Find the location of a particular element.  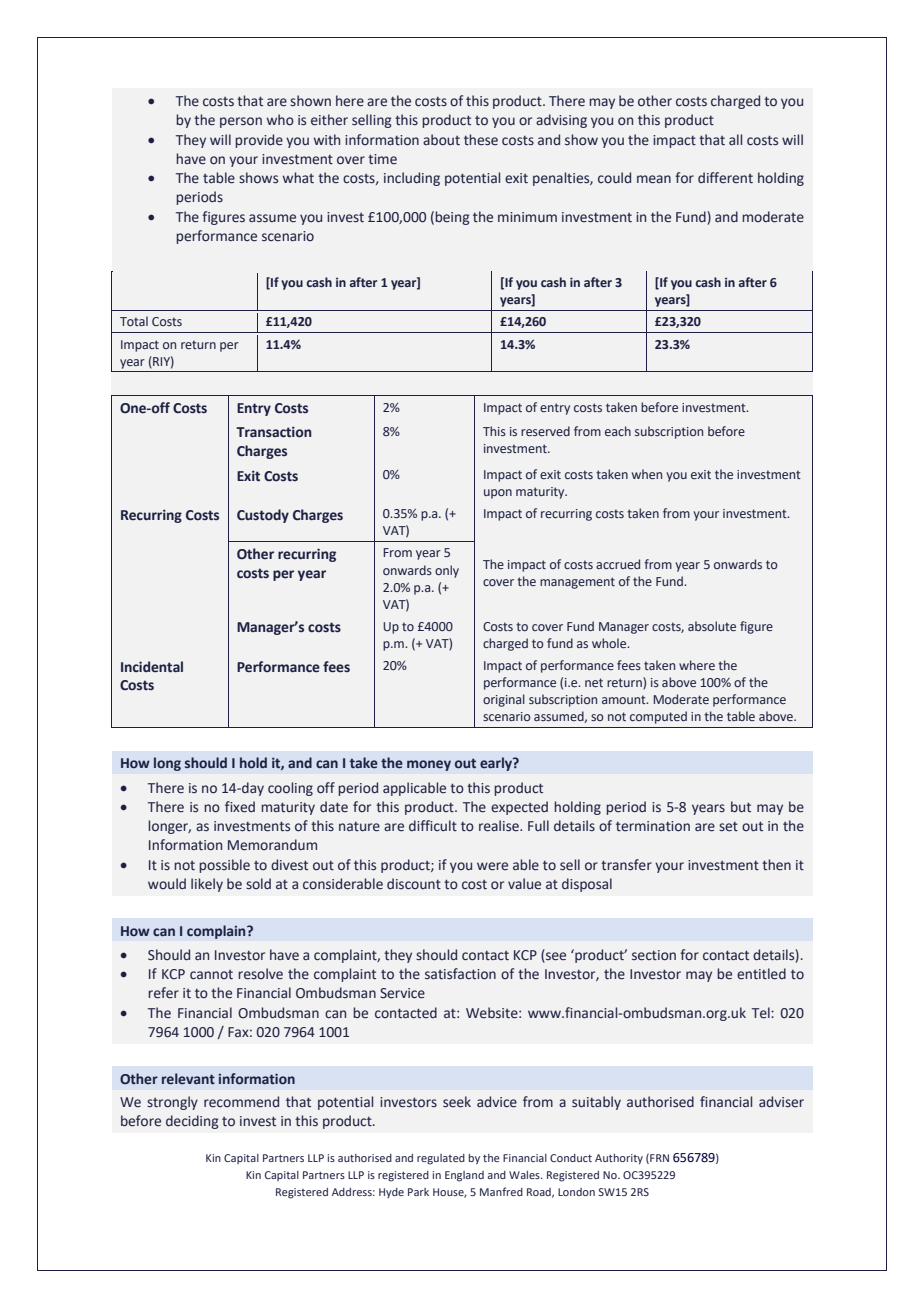

person is located at coordinates (241, 122).
